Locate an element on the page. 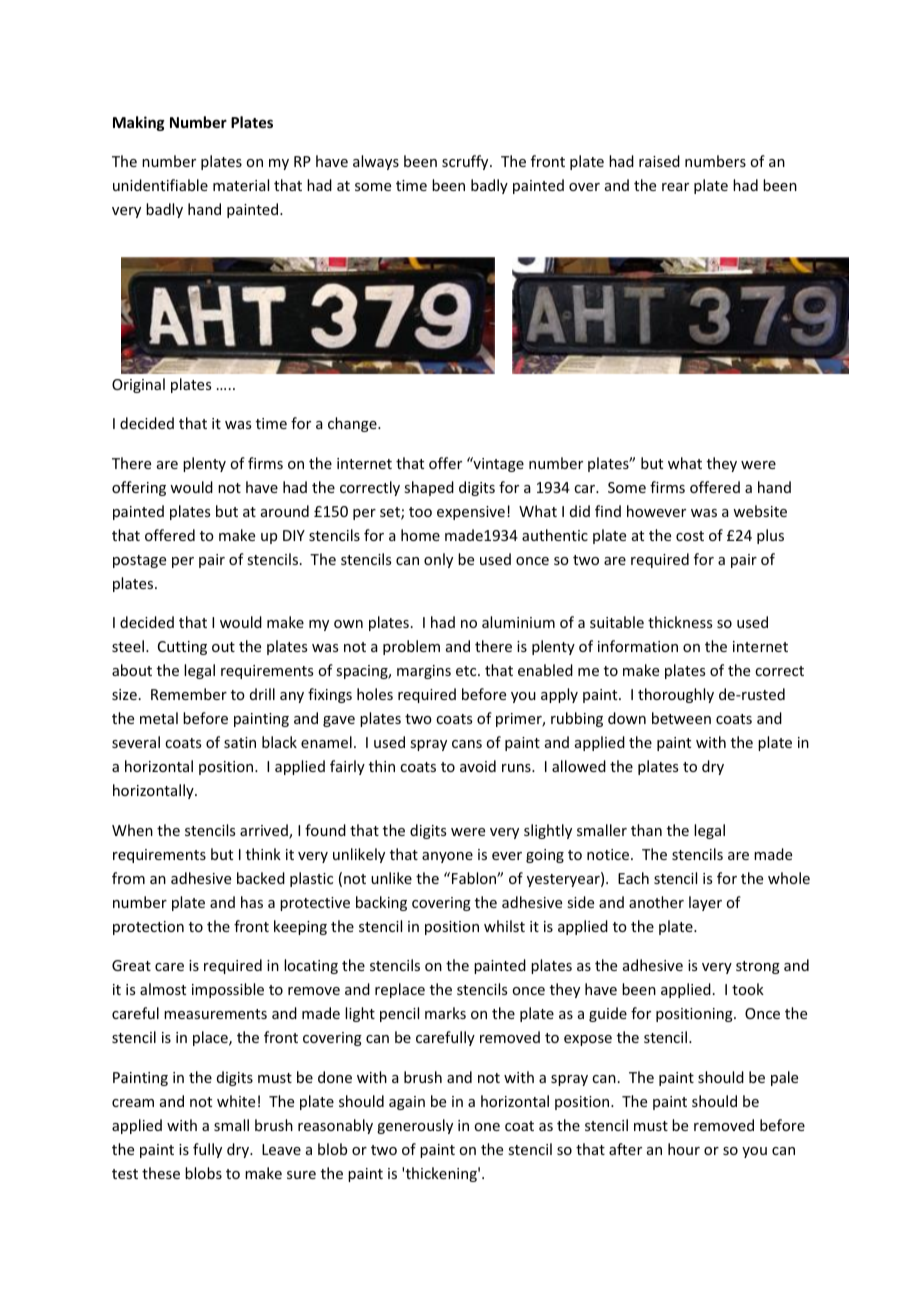 This page has height=1308, width=924. around is located at coordinates (285, 511).
